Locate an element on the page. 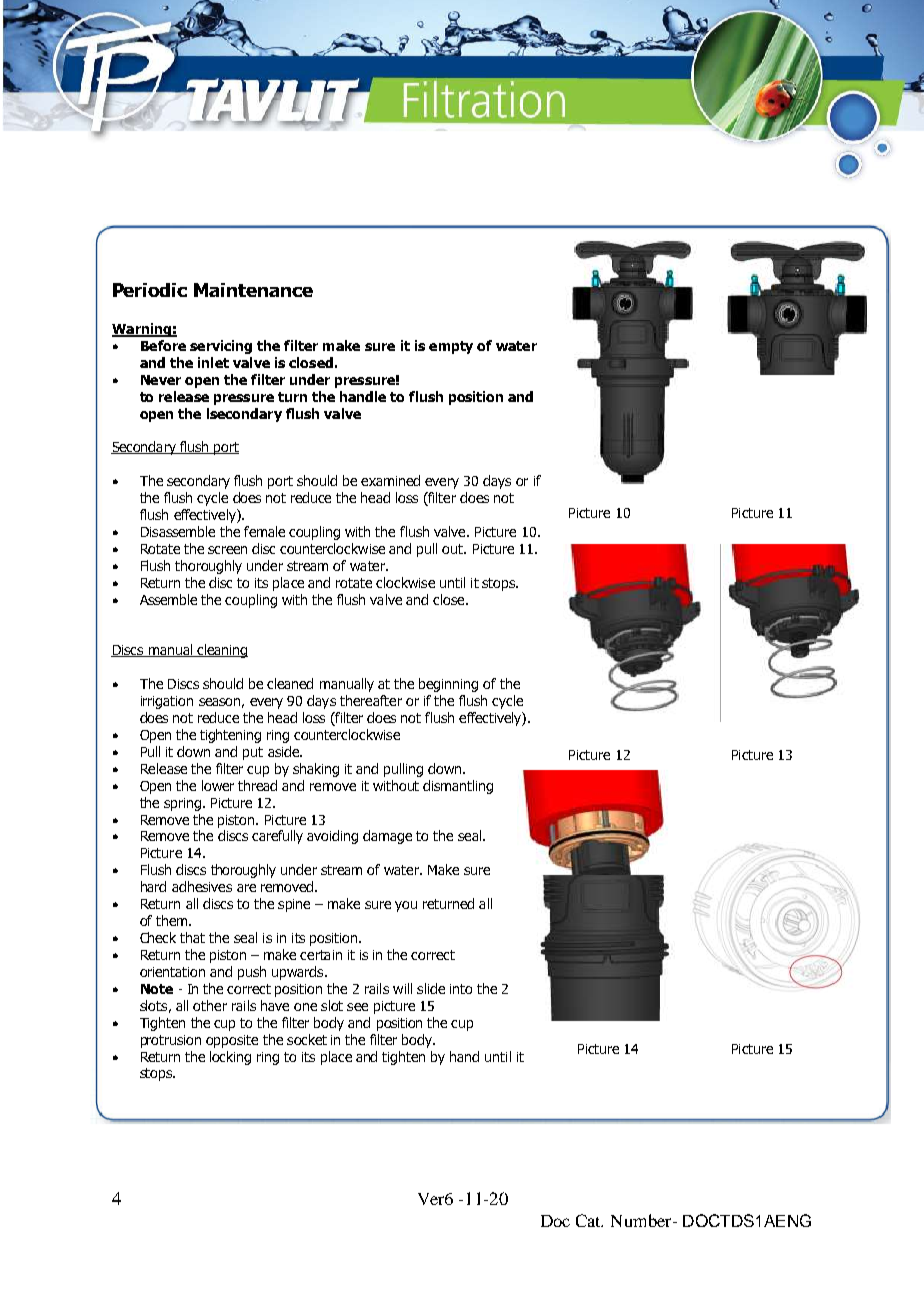 Image resolution: width=924 pixels, height=1308 pixels. Cat is located at coordinates (589, 1220).
